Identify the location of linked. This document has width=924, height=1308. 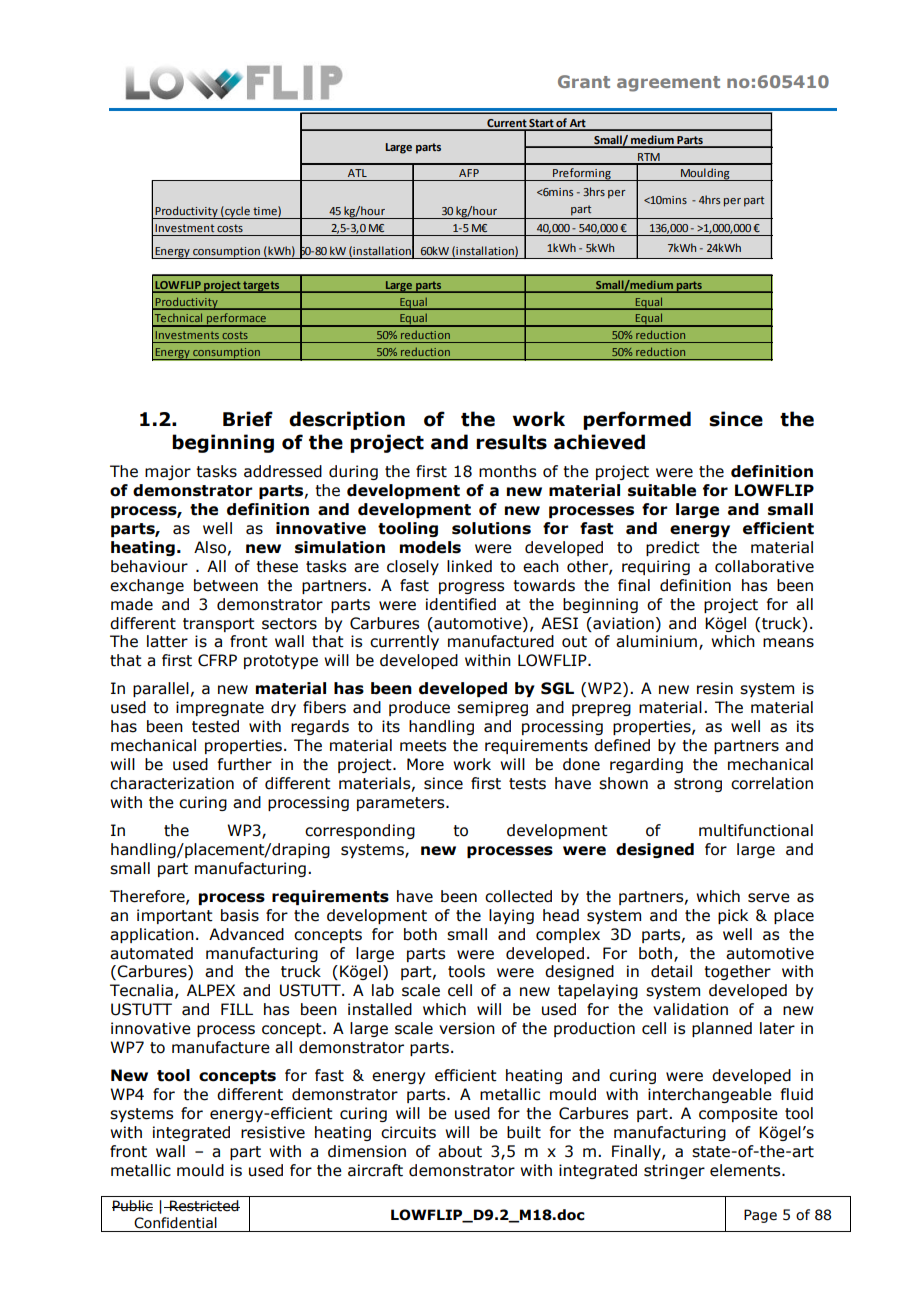
(469, 566).
